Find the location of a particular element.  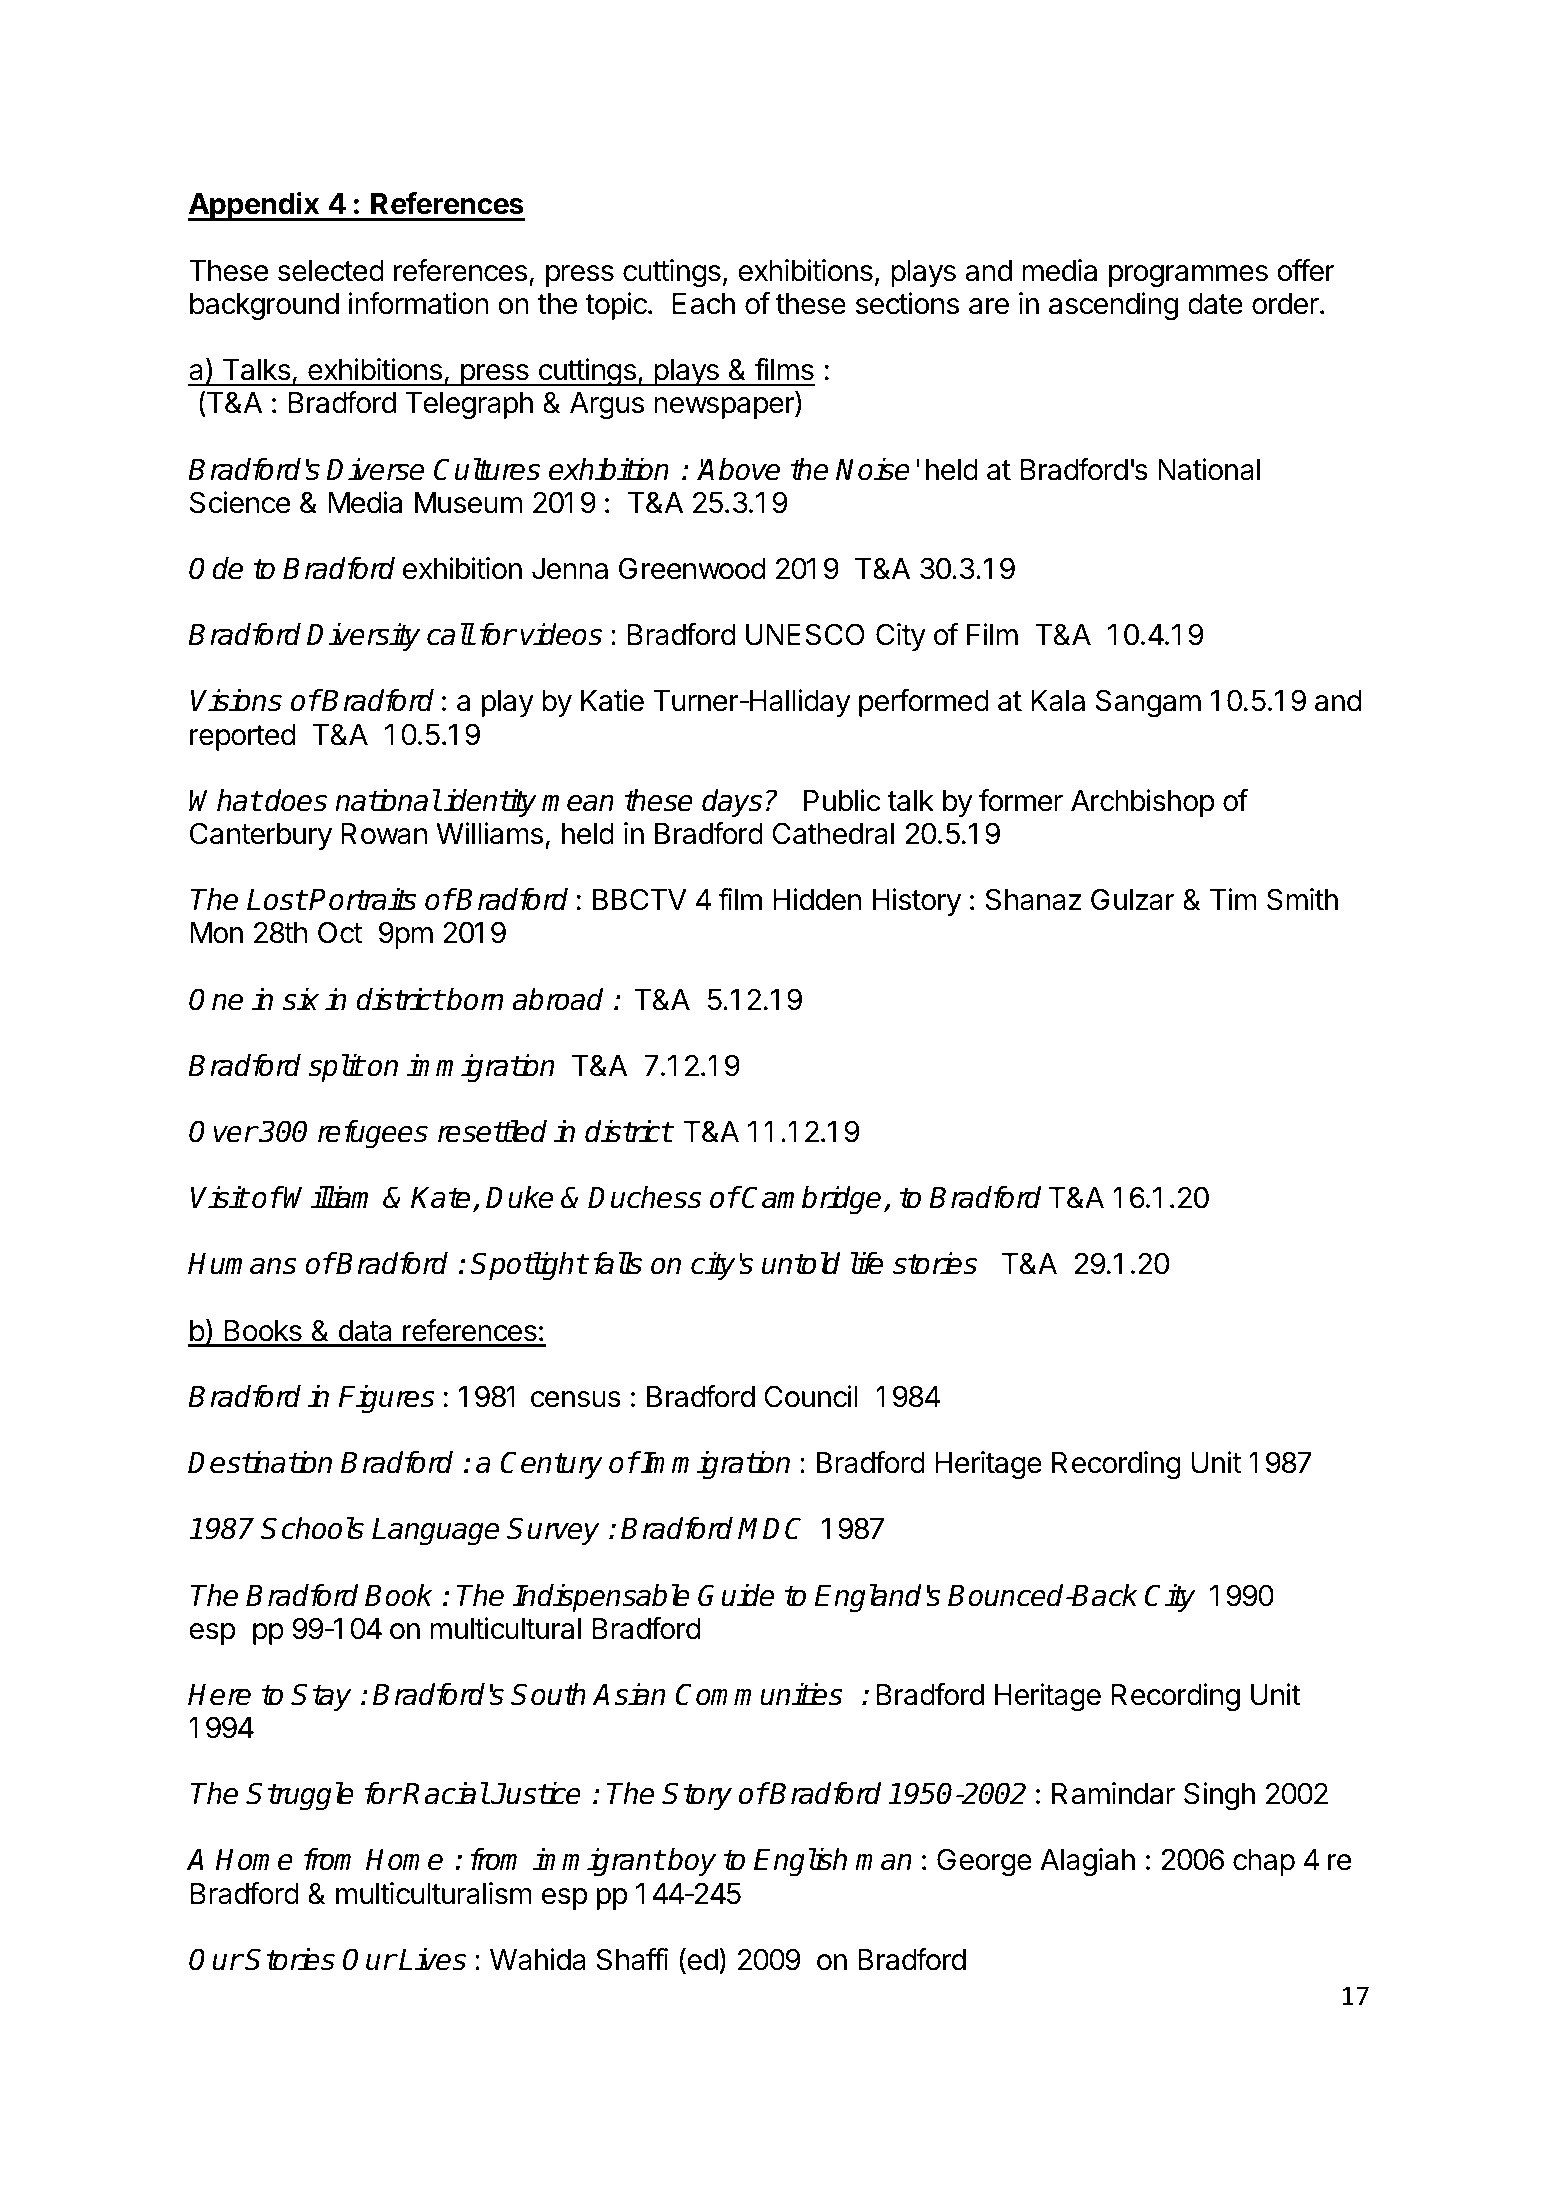

Cambridge is located at coordinates (811, 1200).
